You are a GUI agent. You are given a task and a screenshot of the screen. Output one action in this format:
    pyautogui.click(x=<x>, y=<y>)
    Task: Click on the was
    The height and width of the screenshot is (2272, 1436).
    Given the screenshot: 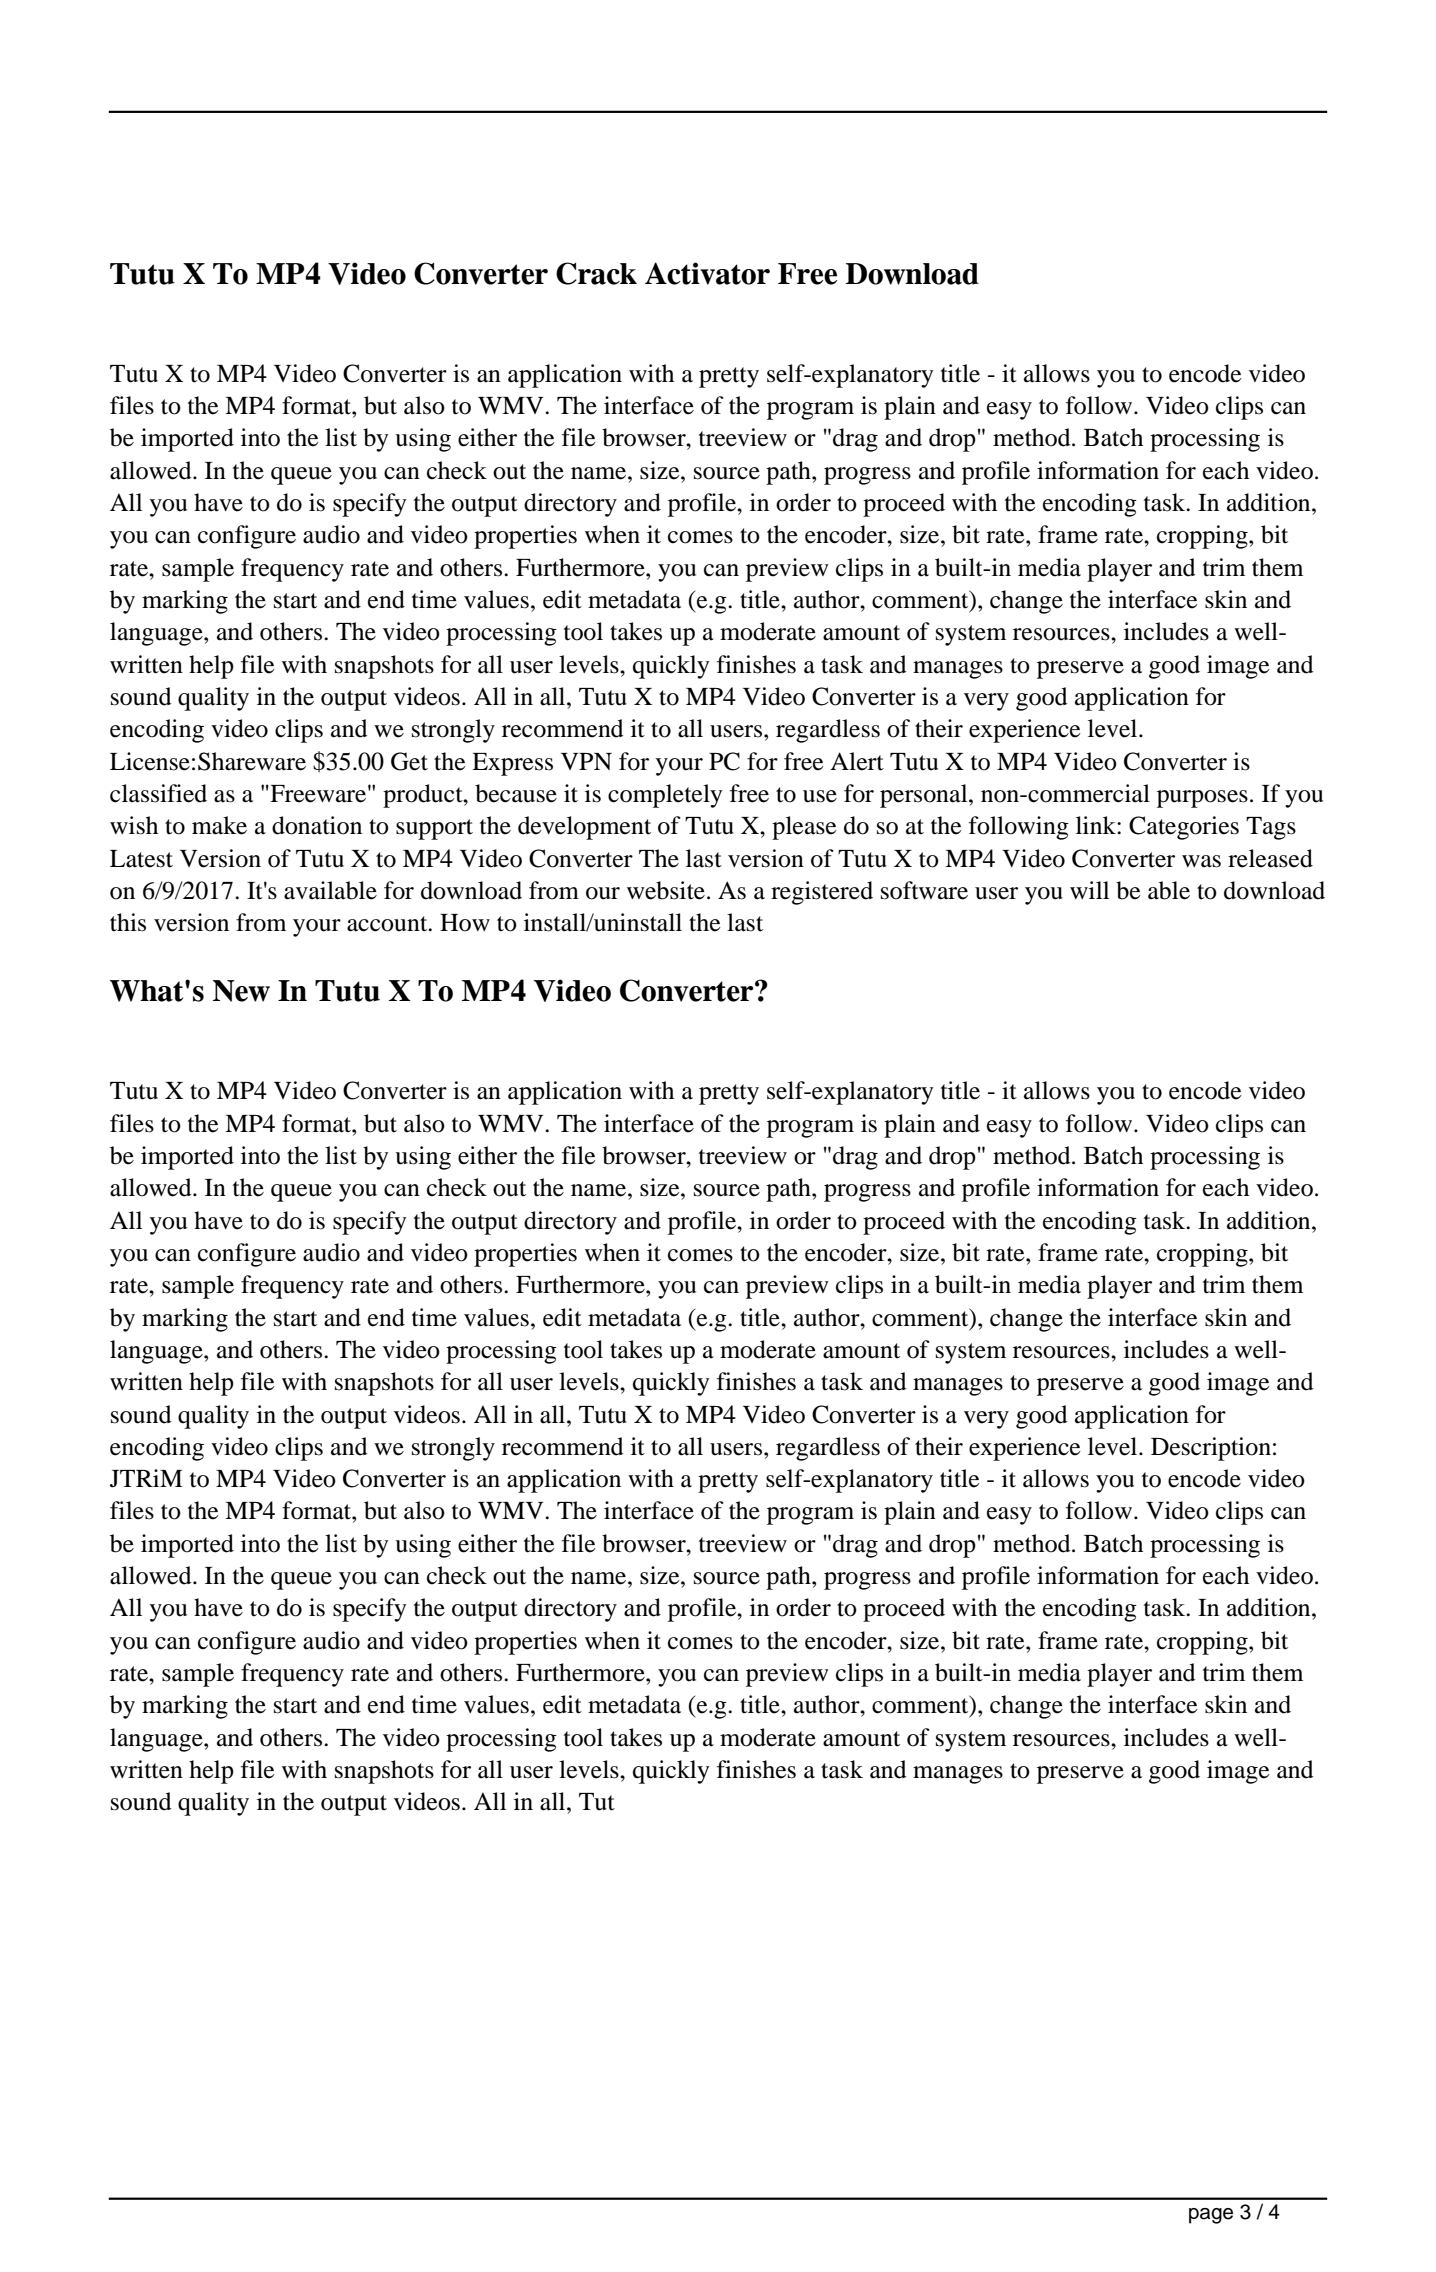 What is the action you would take?
    pyautogui.click(x=1201, y=861)
